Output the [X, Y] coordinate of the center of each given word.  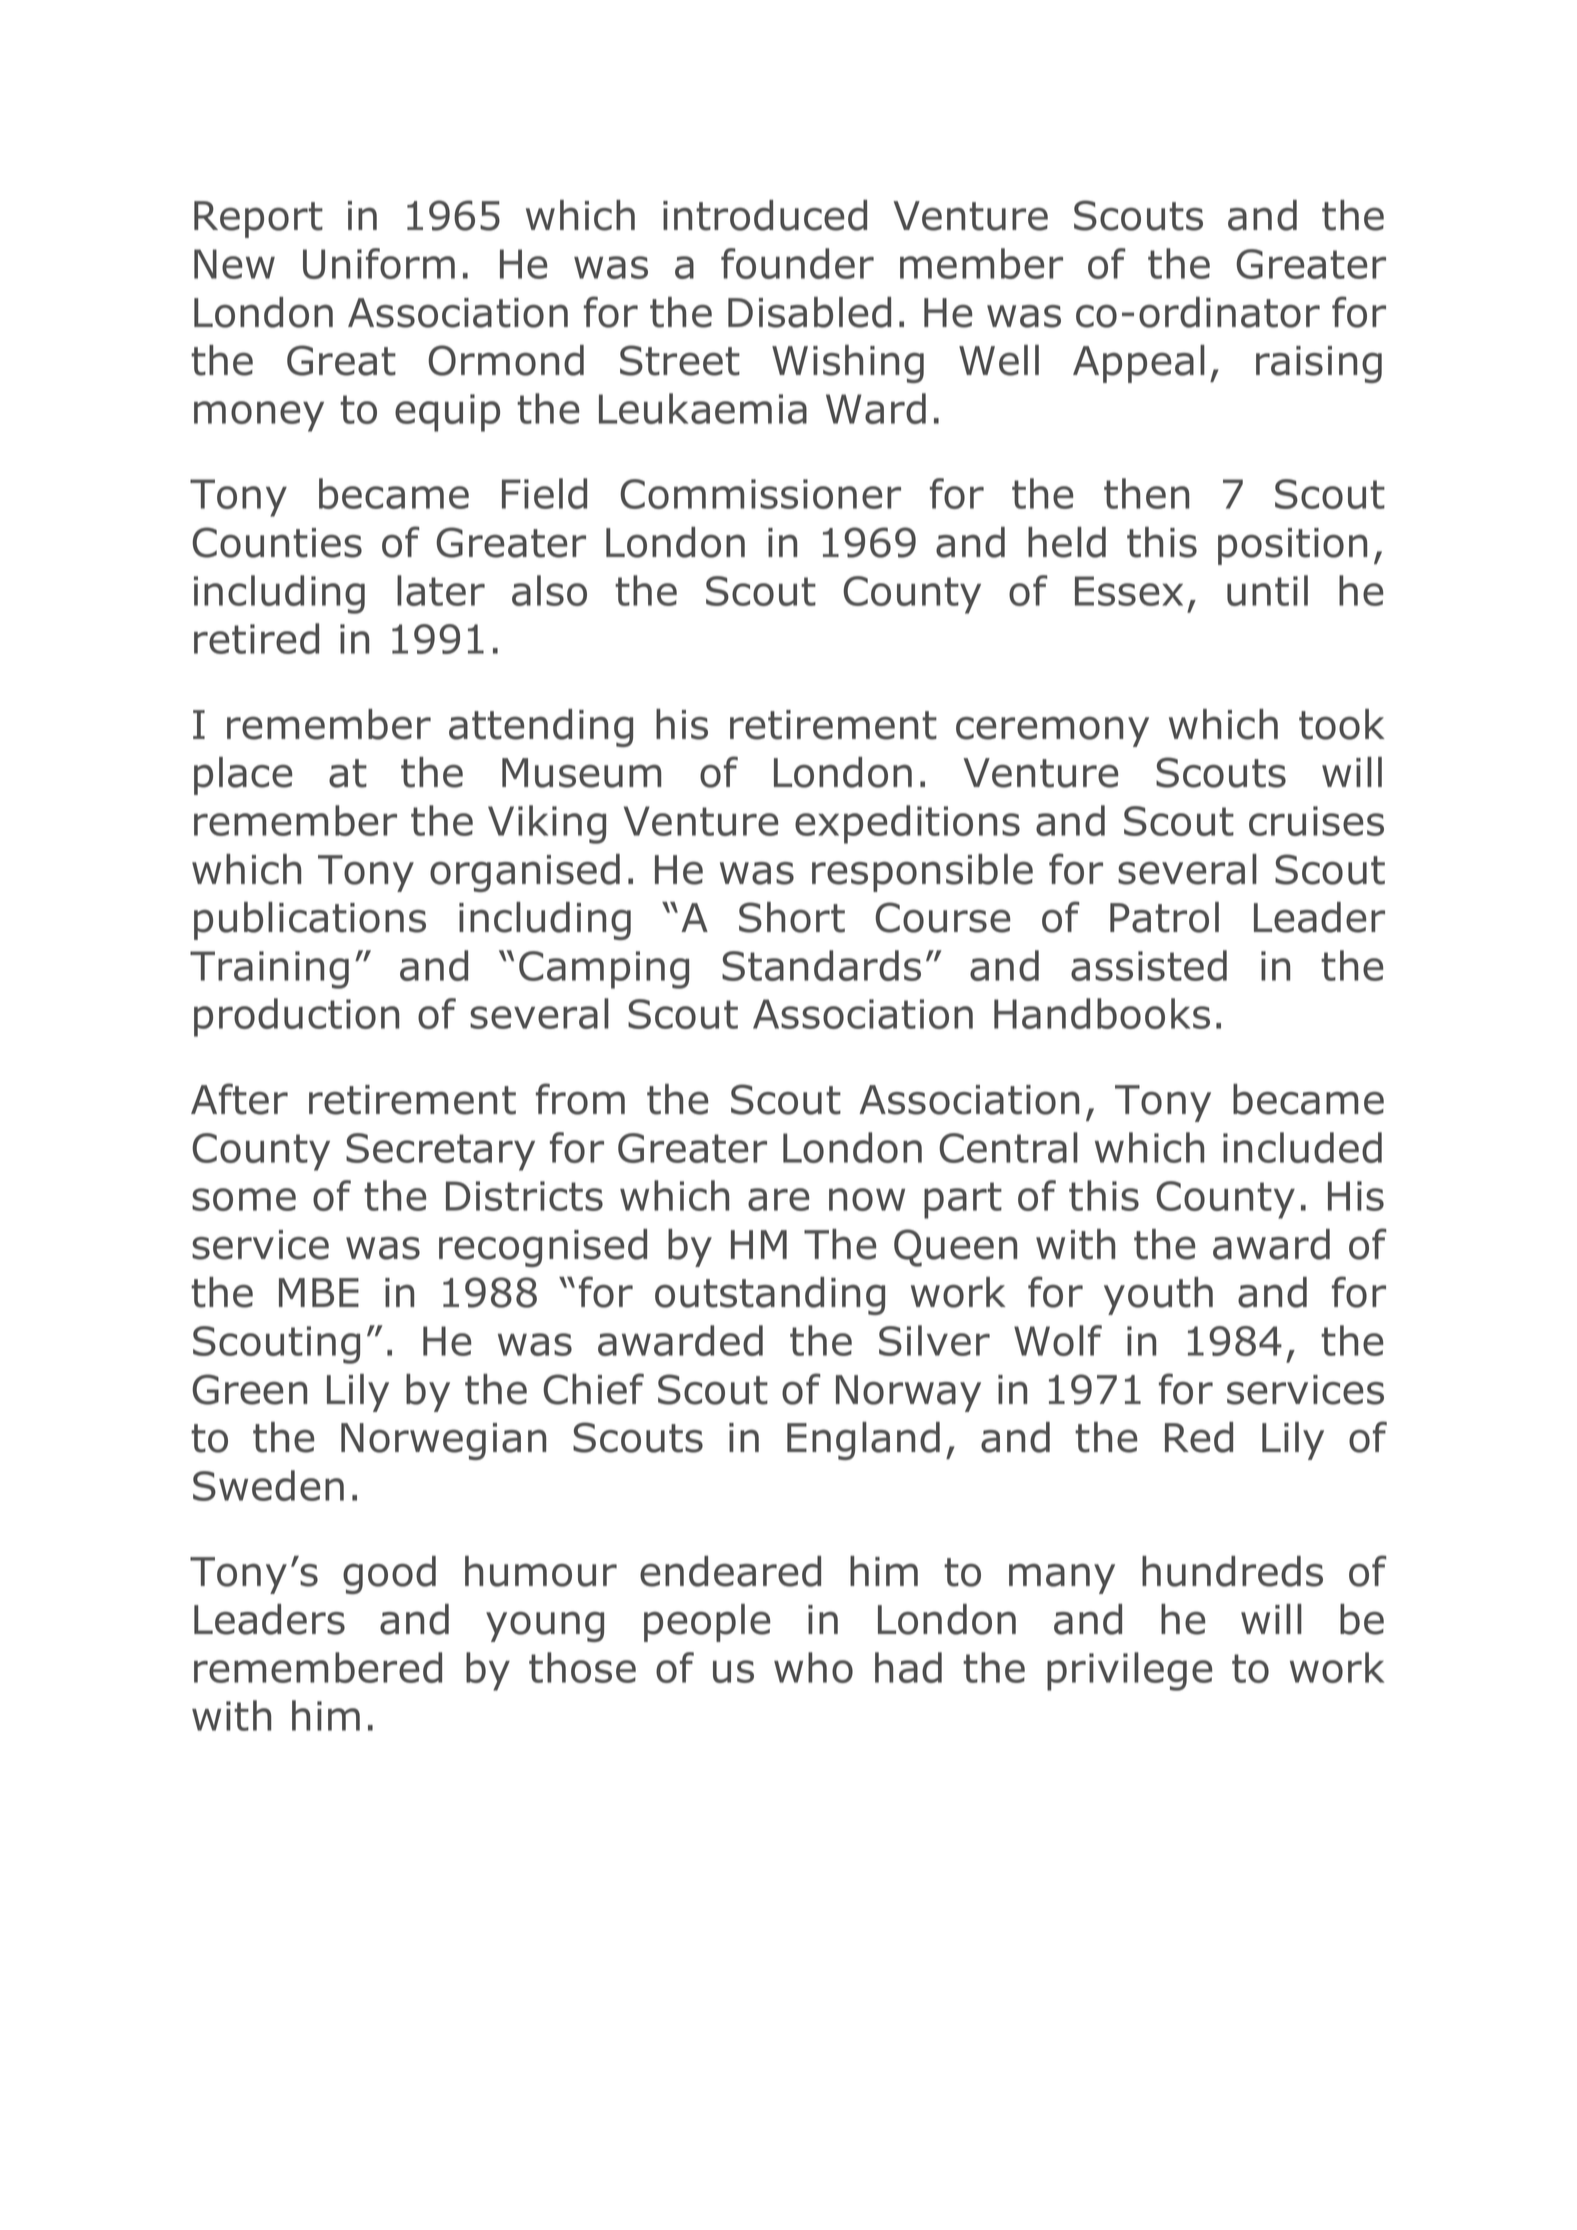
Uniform [379, 263]
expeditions [907, 824]
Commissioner [760, 494]
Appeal [1139, 364]
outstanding [770, 1296]
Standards [821, 965]
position [1292, 546]
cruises [1316, 821]
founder [797, 263]
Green [249, 1389]
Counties [277, 542]
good [389, 1575]
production [296, 1017]
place [243, 776]
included [1302, 1147]
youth [1158, 1296]
